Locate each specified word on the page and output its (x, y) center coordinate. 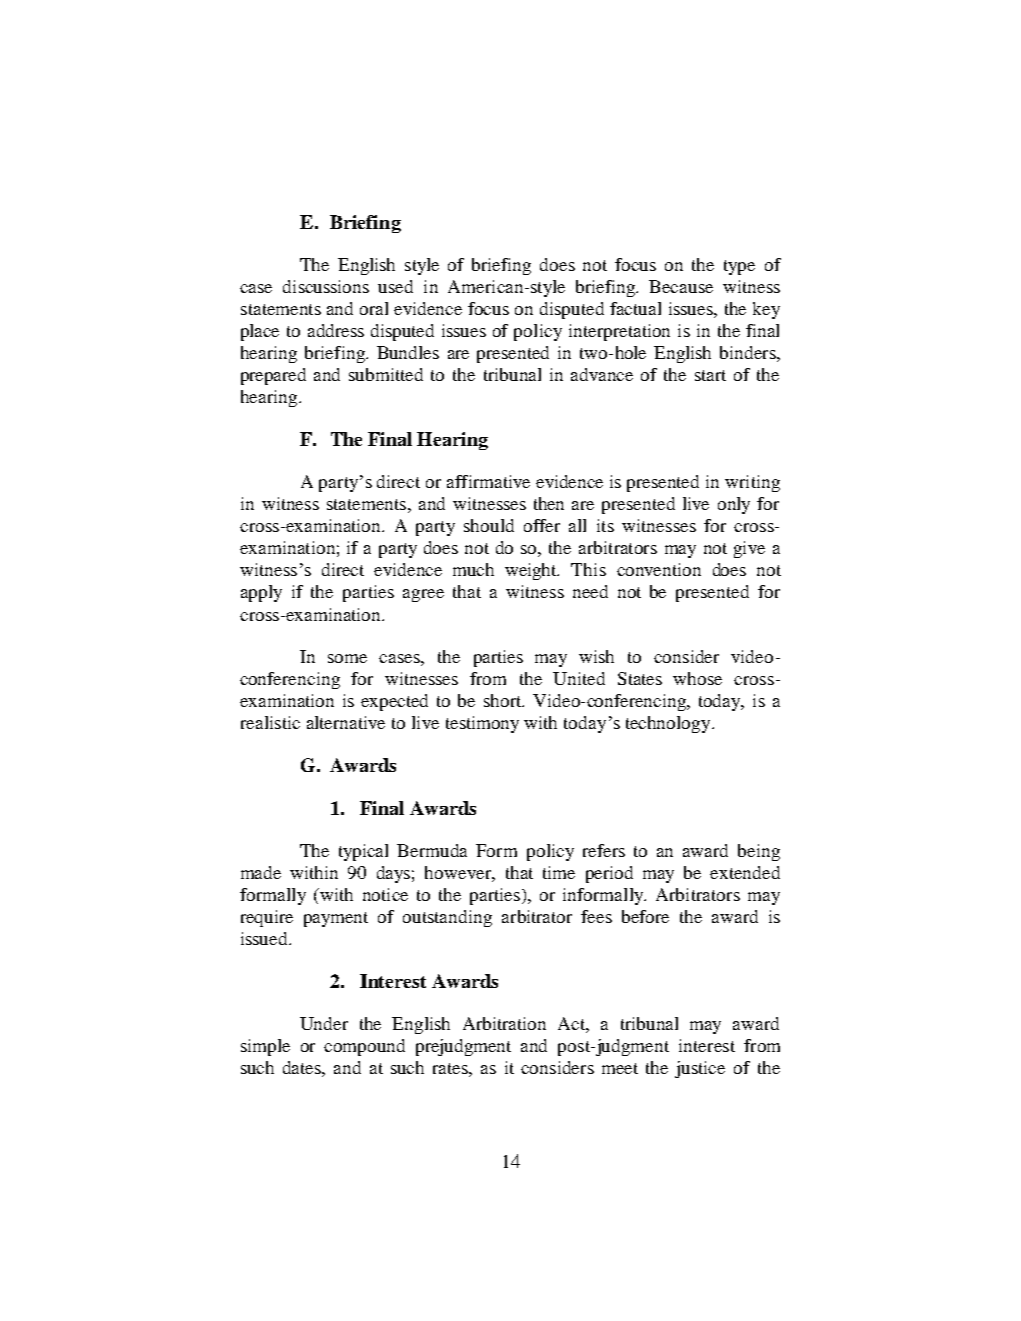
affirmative (488, 481)
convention (659, 569)
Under (324, 1023)
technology (669, 724)
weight (532, 571)
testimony (482, 724)
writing (752, 483)
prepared (273, 376)
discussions (326, 286)
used (395, 286)
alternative (346, 722)
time (559, 872)
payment (336, 919)
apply (261, 593)
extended (745, 872)
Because (681, 286)
